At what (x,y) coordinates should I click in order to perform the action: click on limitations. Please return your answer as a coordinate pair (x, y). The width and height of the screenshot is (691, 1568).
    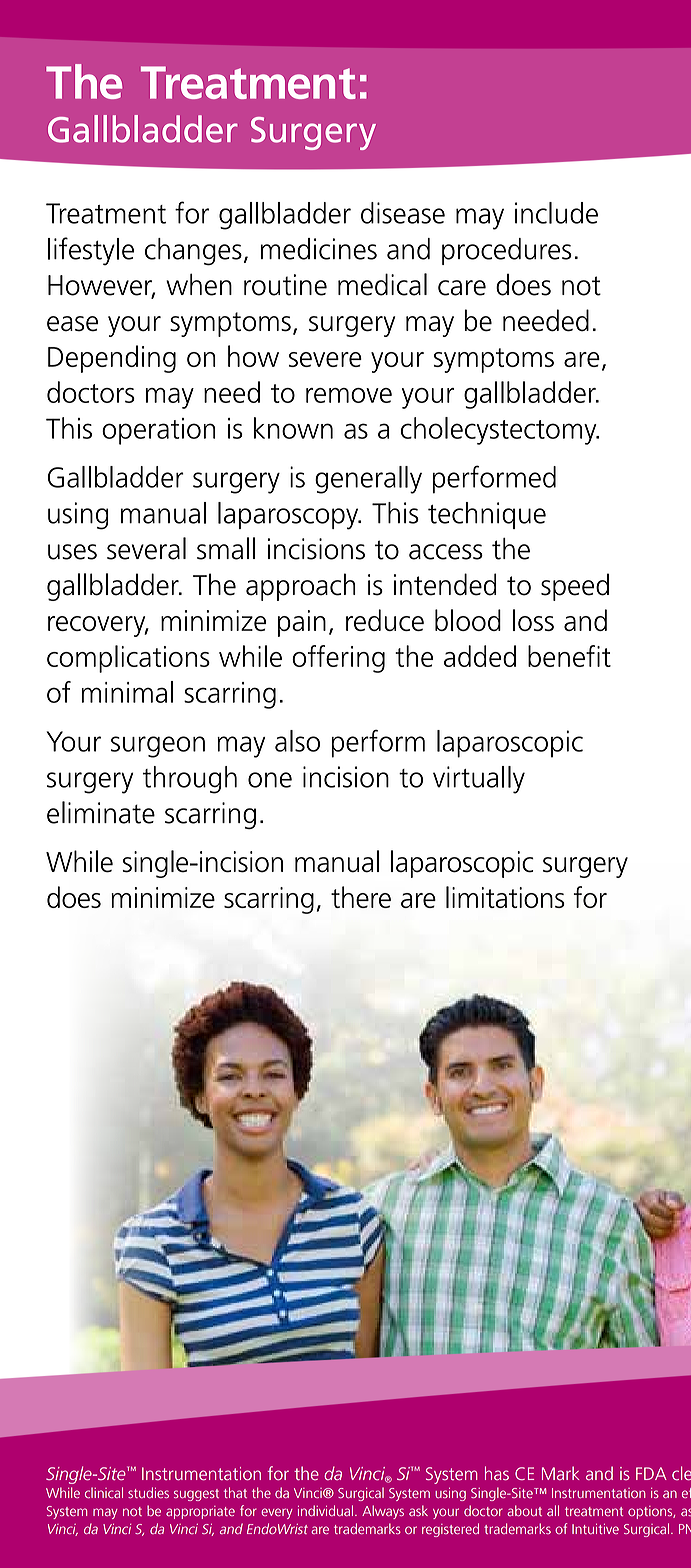
    Looking at the image, I should click on (505, 897).
